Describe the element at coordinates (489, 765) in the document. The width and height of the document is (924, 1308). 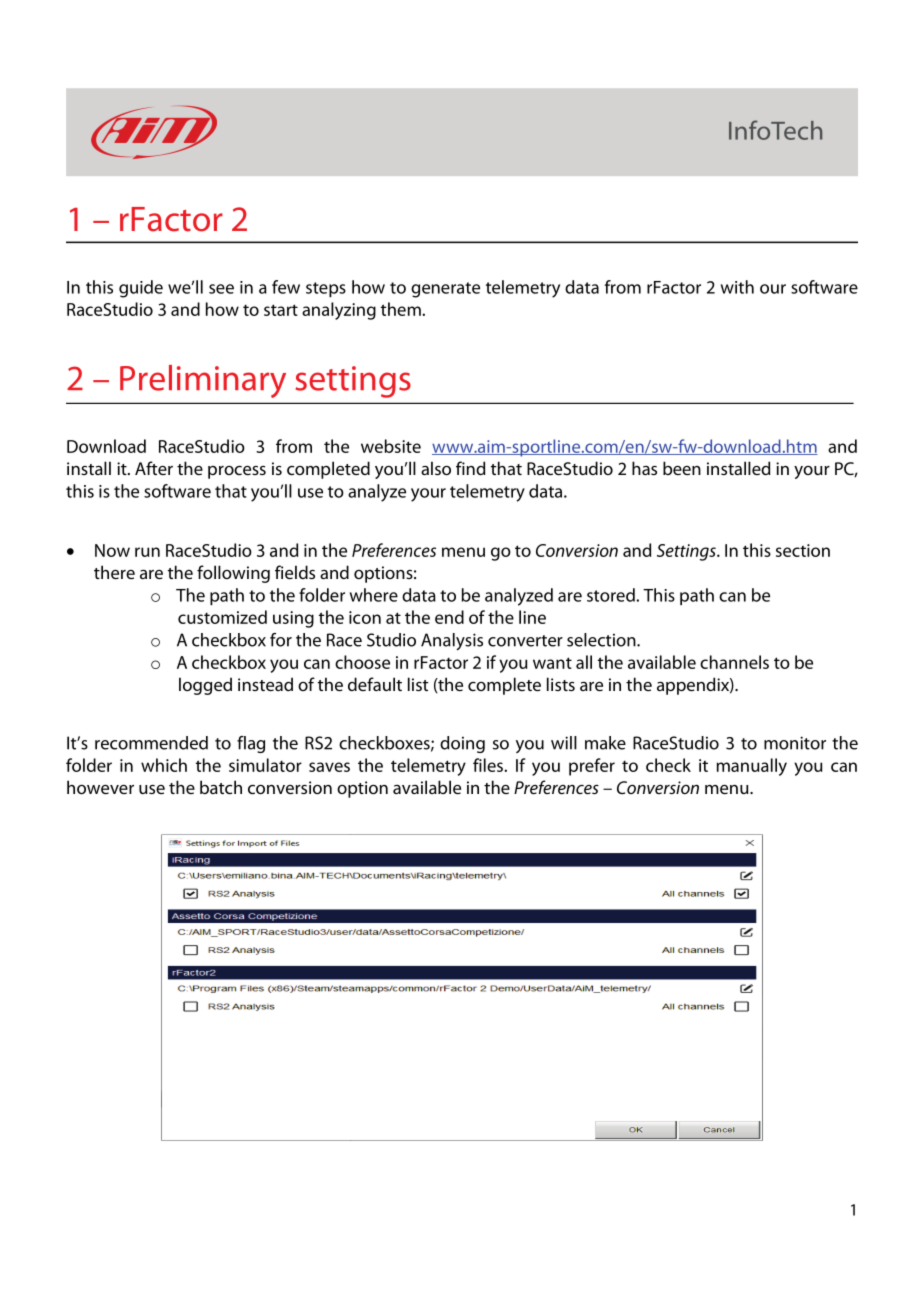
I see `files` at that location.
